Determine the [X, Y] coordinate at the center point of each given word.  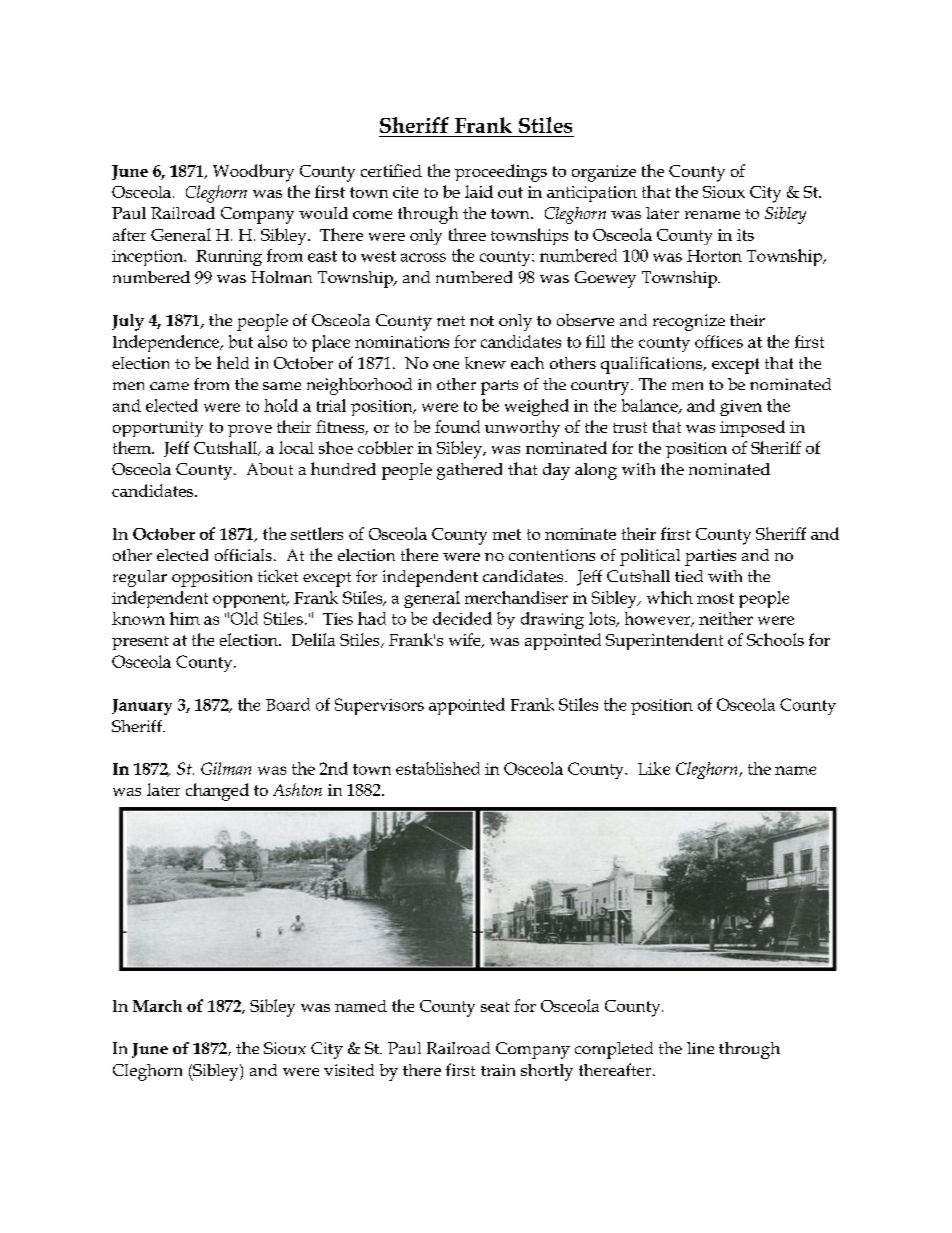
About [270, 469]
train [498, 1070]
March [157, 1006]
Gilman [226, 768]
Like [654, 768]
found [457, 426]
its [745, 235]
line [700, 1048]
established [438, 768]
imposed [752, 428]
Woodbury [253, 173]
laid [479, 191]
